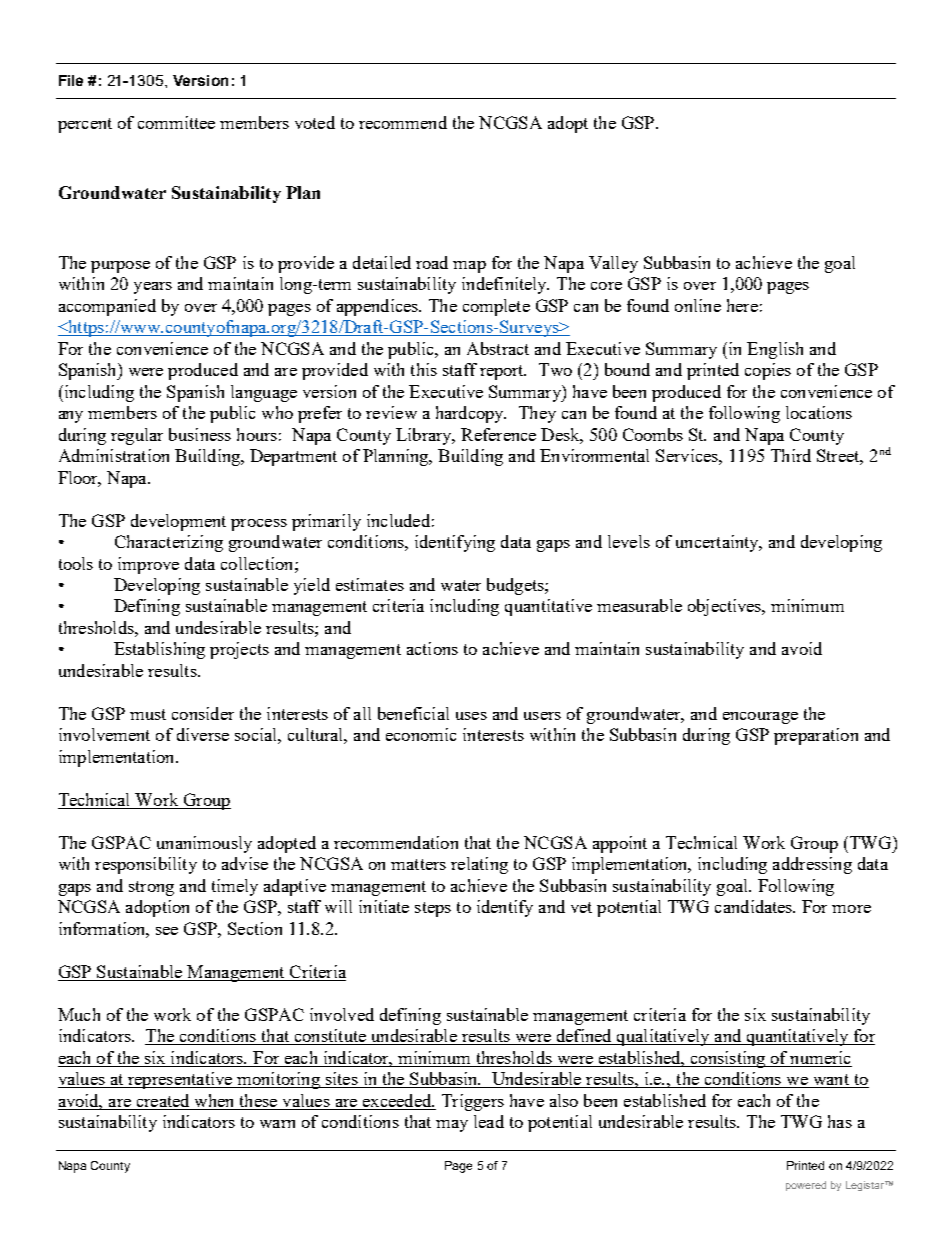 This page has width=952, height=1233. What do you see at coordinates (137, 436) in the page?
I see `regular` at bounding box center [137, 436].
